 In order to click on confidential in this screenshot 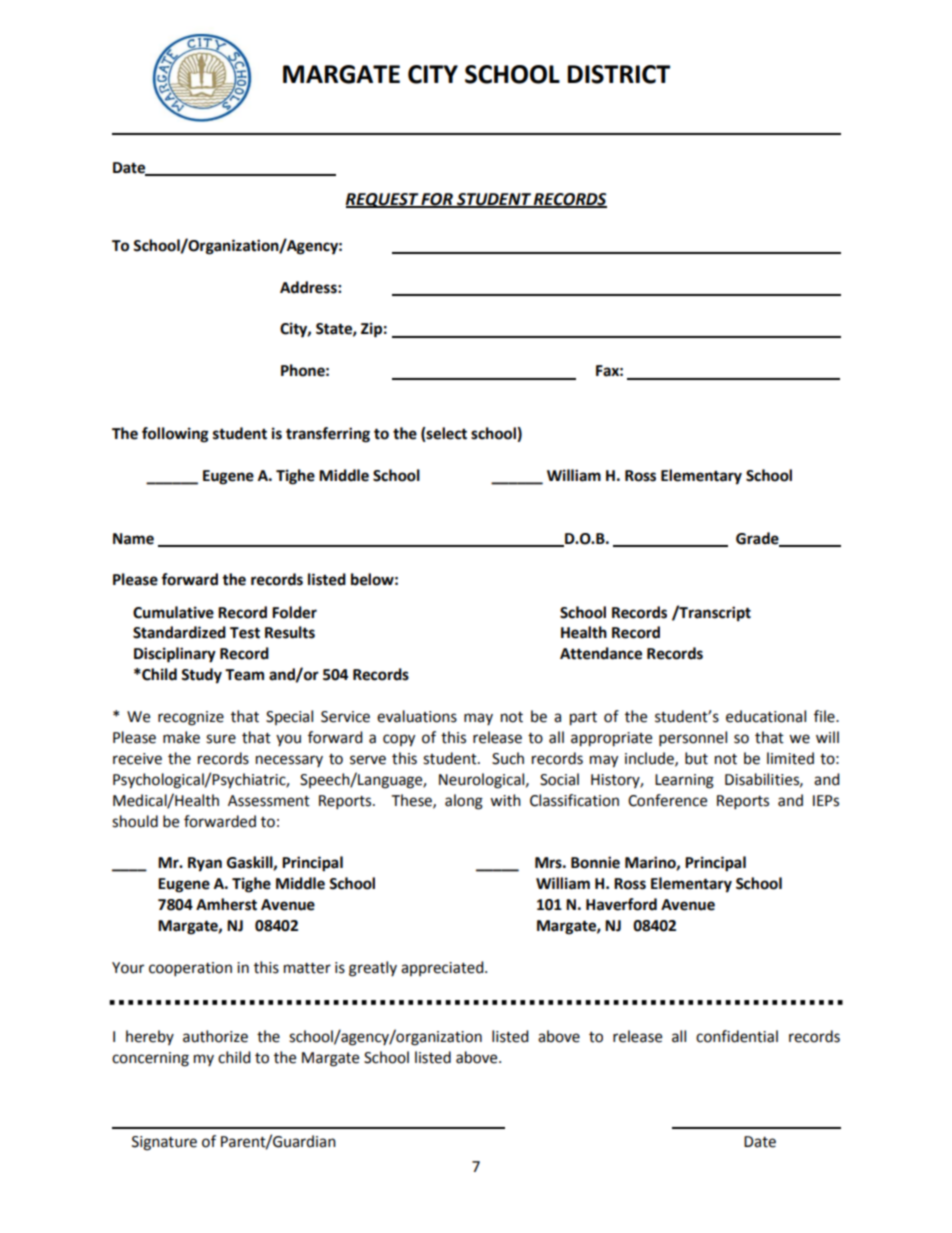, I will do `click(737, 1036)`.
